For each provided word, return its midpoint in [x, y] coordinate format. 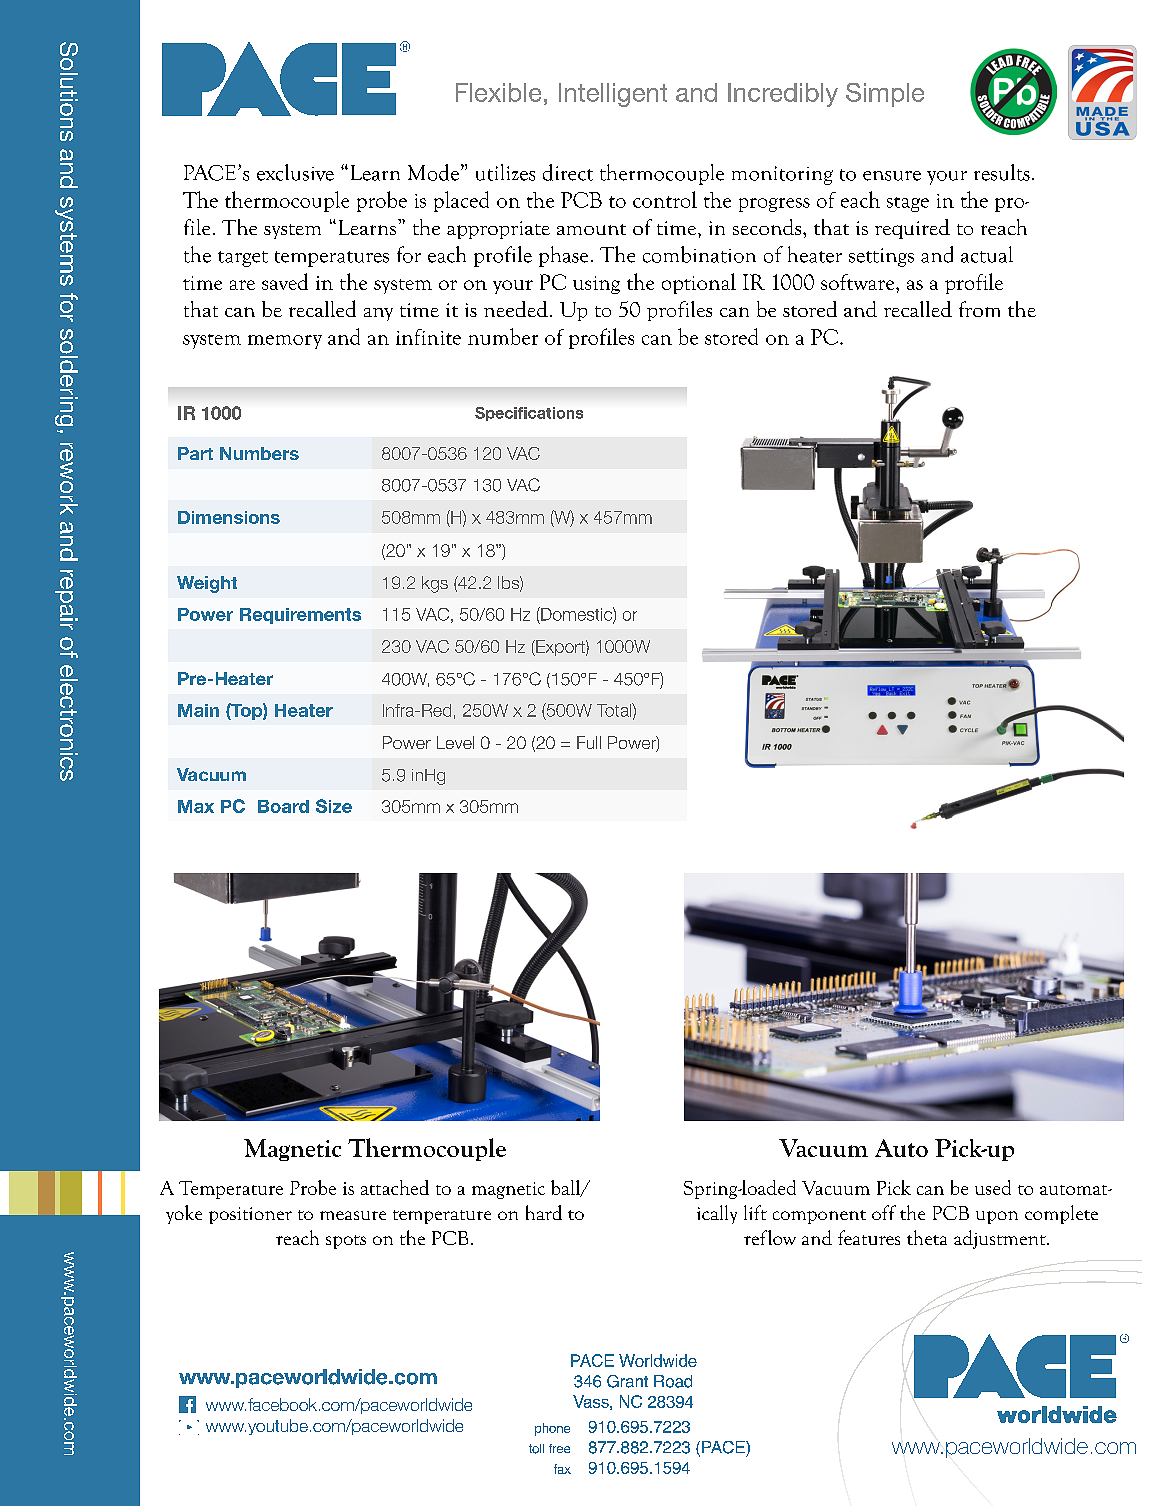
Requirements [300, 616]
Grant [627, 1381]
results [1002, 172]
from [979, 309]
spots [346, 1242]
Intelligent [613, 95]
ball [567, 1188]
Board [283, 806]
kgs [435, 584]
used [993, 1187]
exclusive [295, 172]
